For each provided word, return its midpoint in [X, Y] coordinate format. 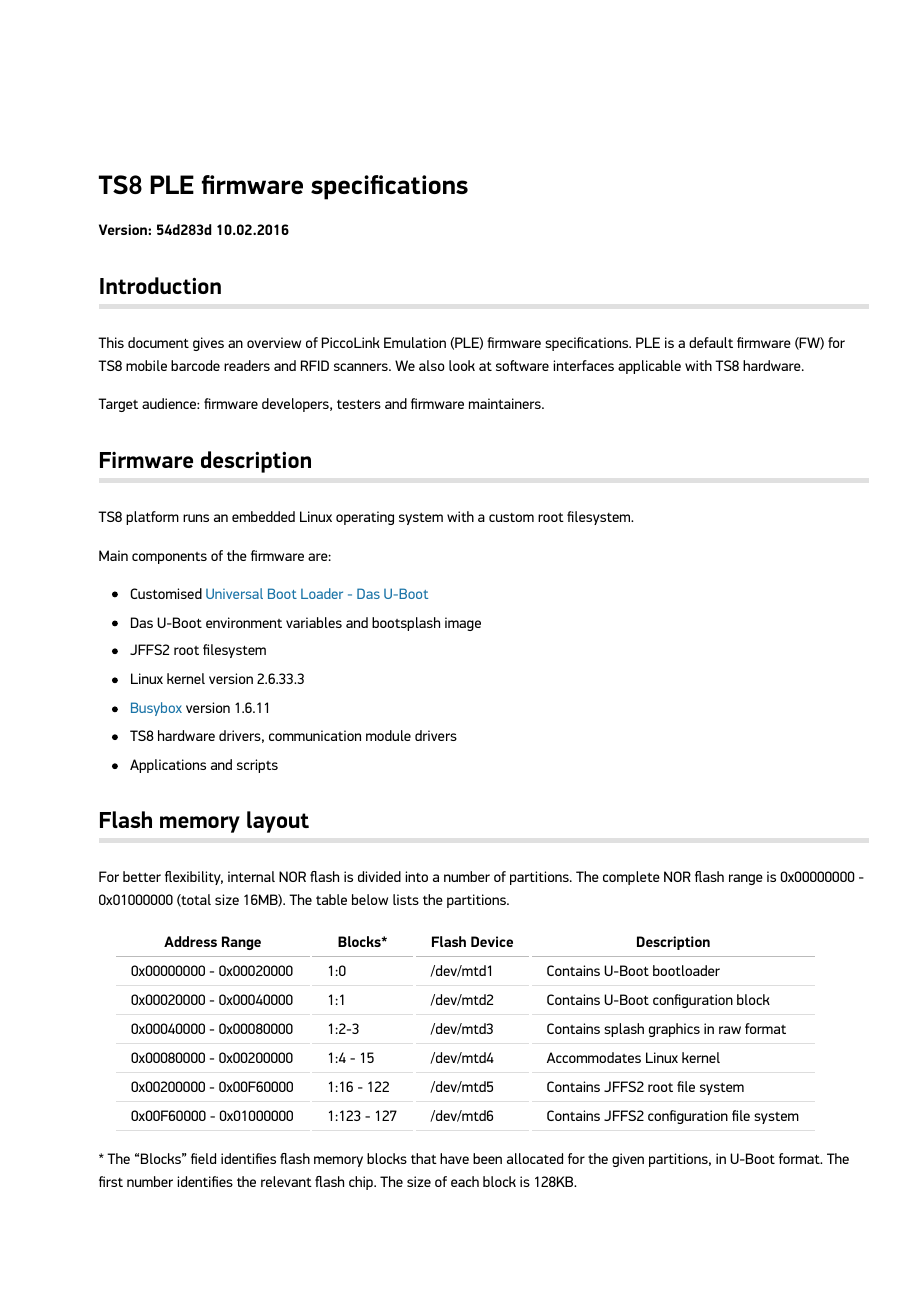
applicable [649, 367]
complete [631, 878]
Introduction [160, 285]
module [388, 735]
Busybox [156, 709]
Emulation [415, 342]
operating [365, 518]
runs [196, 518]
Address [190, 941]
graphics [674, 1030]
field [203, 1158]
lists [406, 899]
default [711, 342]
